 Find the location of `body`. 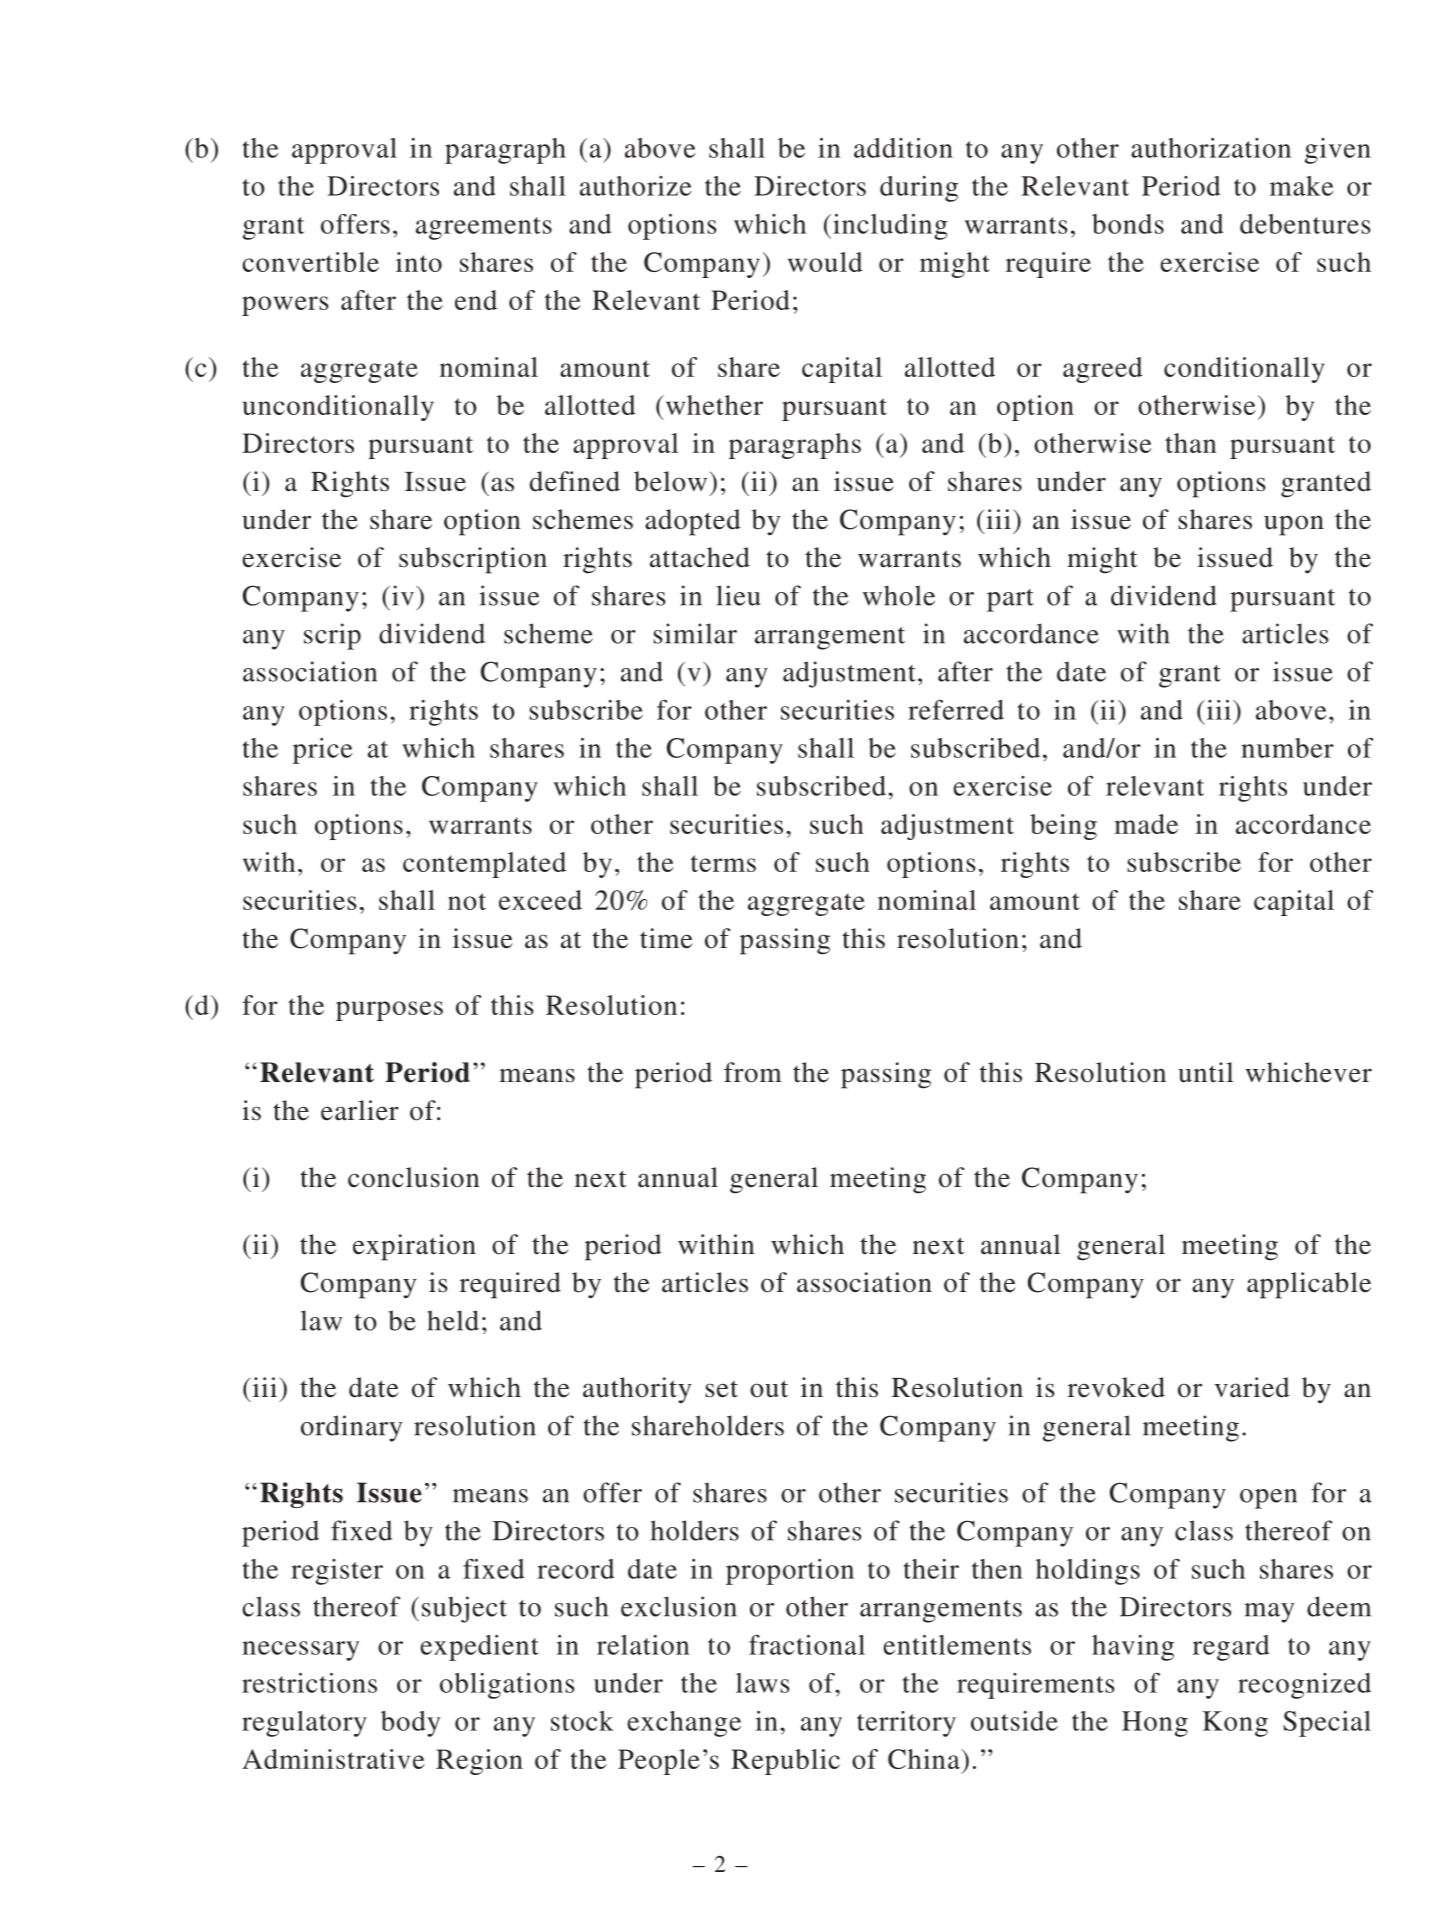

body is located at coordinates (411, 1724).
